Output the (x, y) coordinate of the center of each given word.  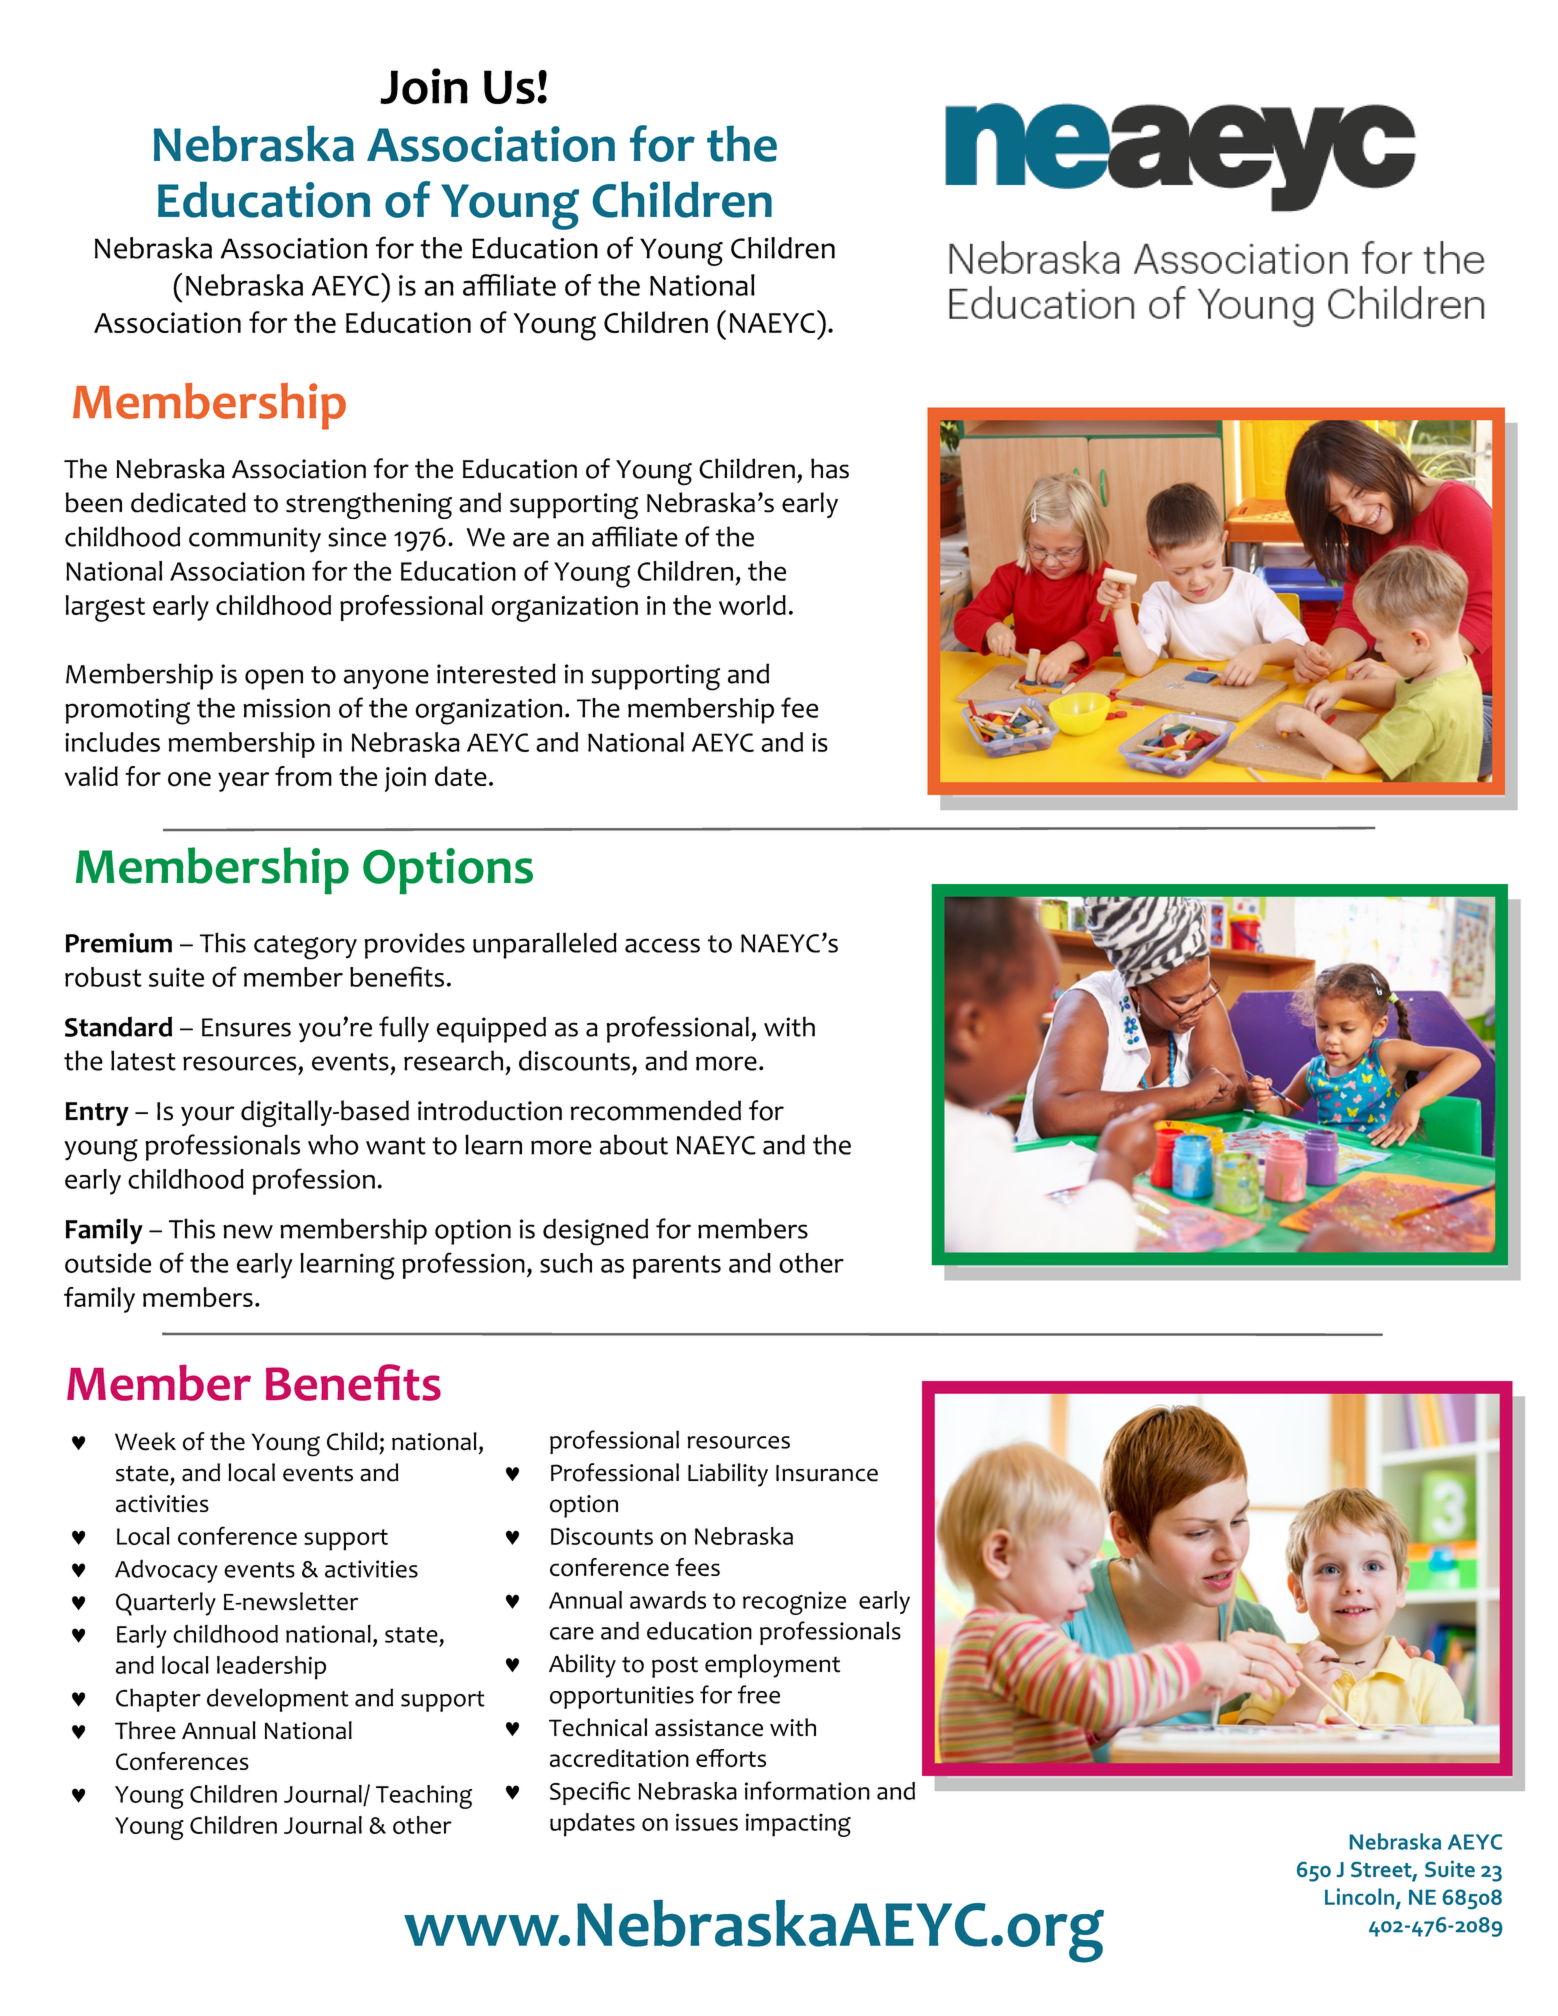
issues (707, 1822)
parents (677, 1267)
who (333, 1144)
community (255, 540)
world (752, 605)
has (830, 468)
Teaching (424, 1797)
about (634, 1144)
